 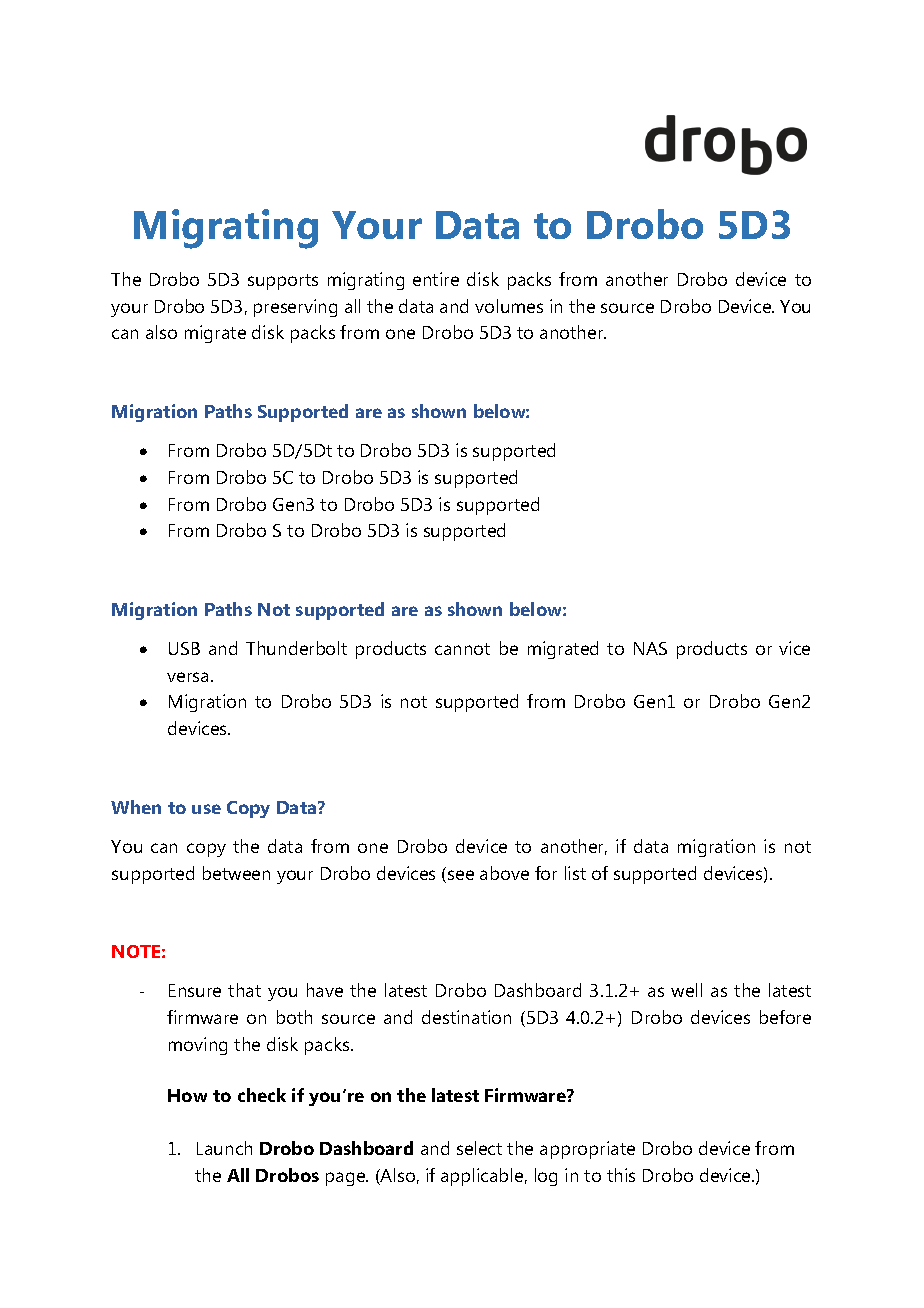 What do you see at coordinates (479, 1148) in the screenshot?
I see `select` at bounding box center [479, 1148].
